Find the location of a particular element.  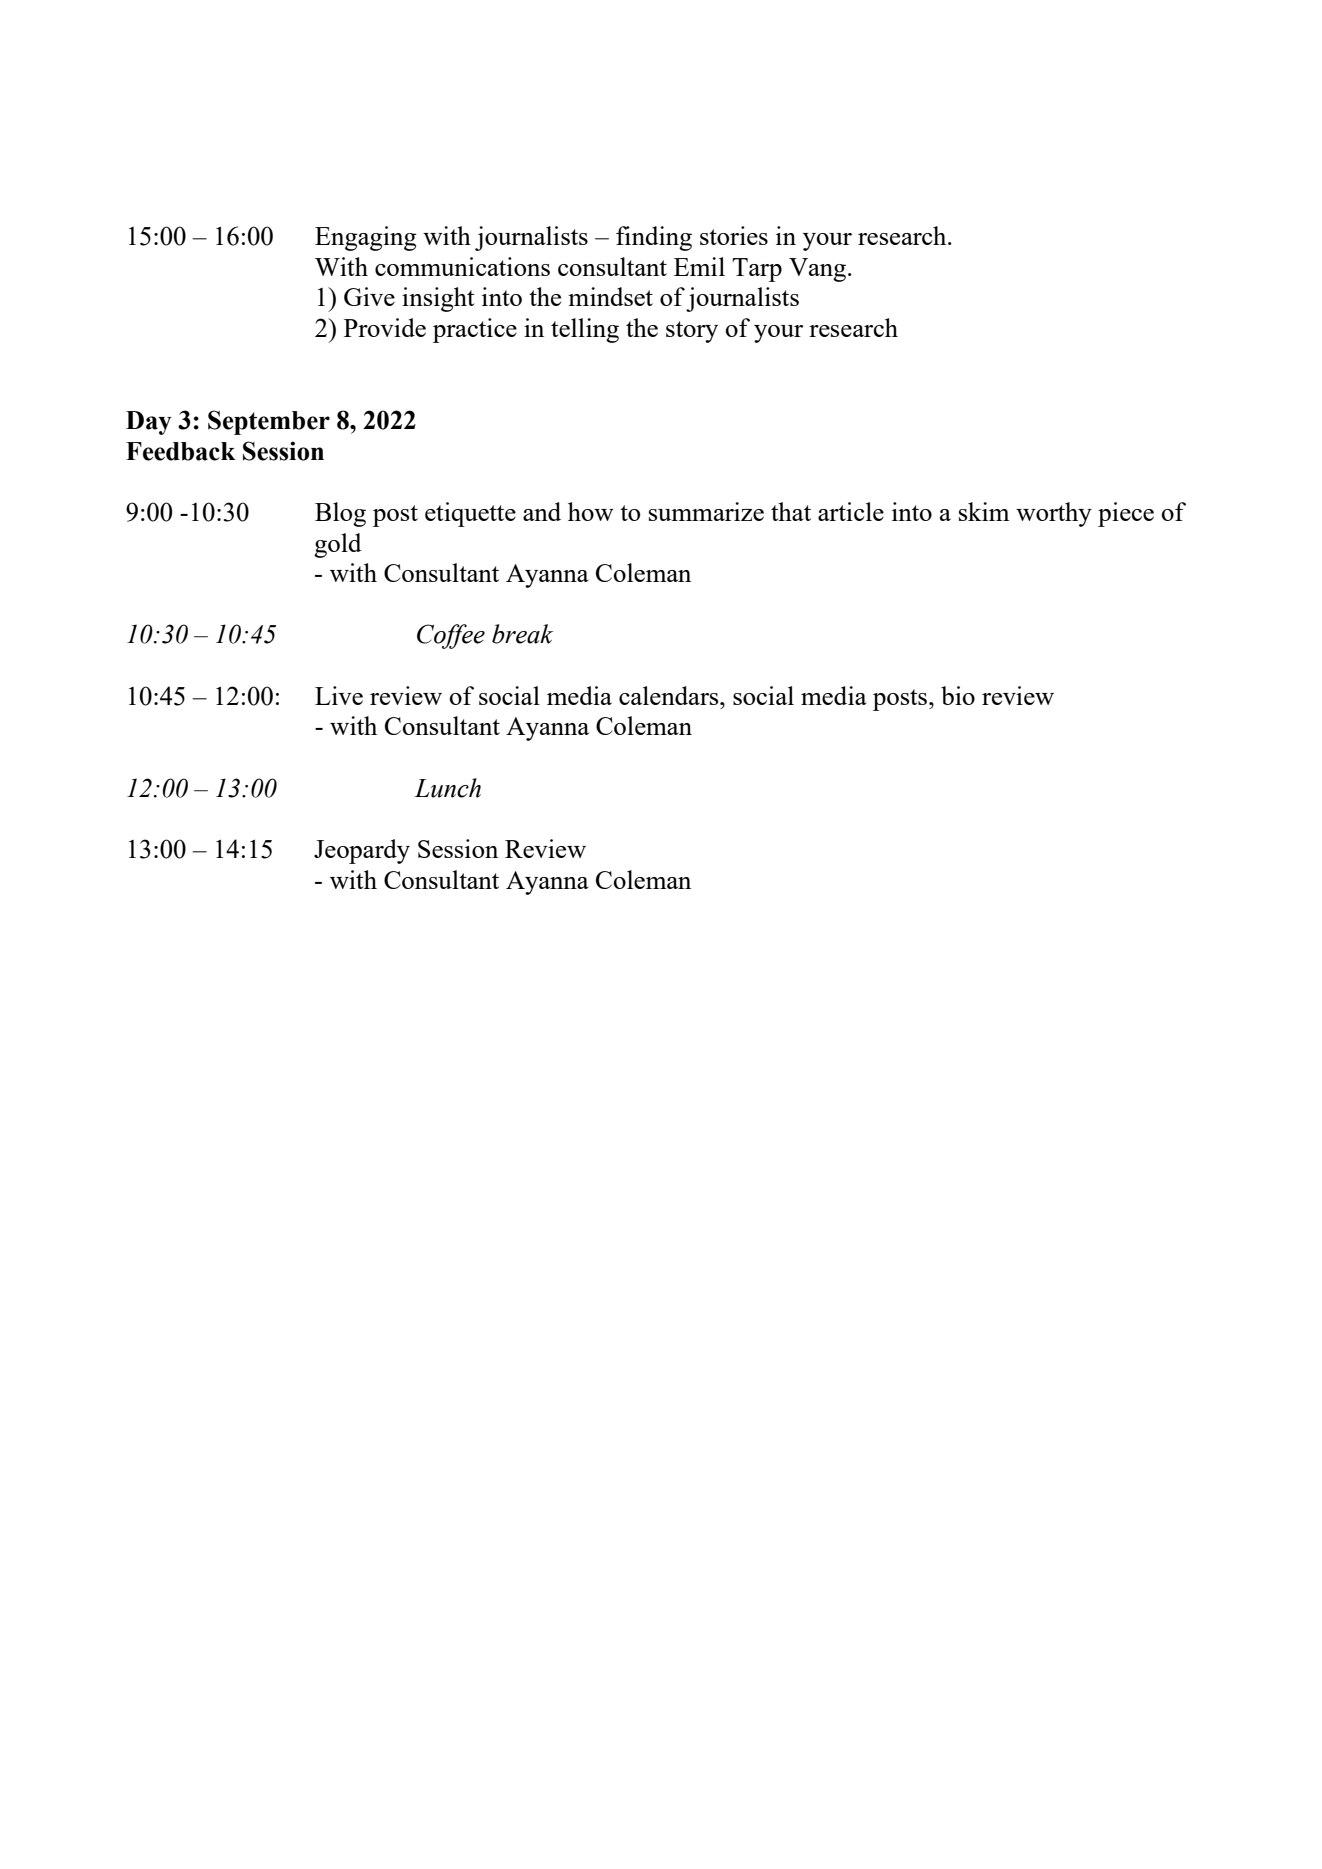

finding is located at coordinates (654, 238).
